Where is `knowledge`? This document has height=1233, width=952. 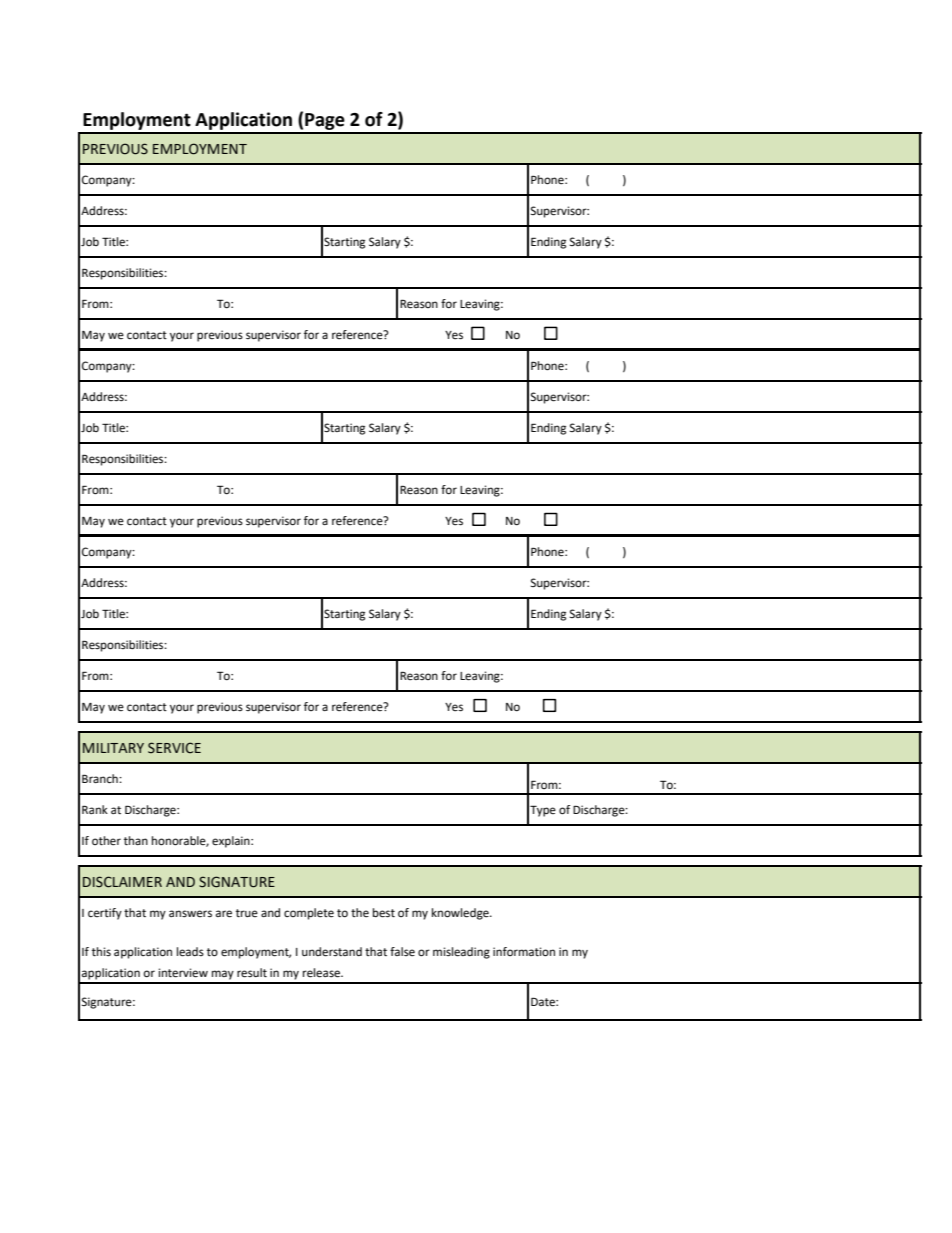
knowledge is located at coordinates (461, 914).
